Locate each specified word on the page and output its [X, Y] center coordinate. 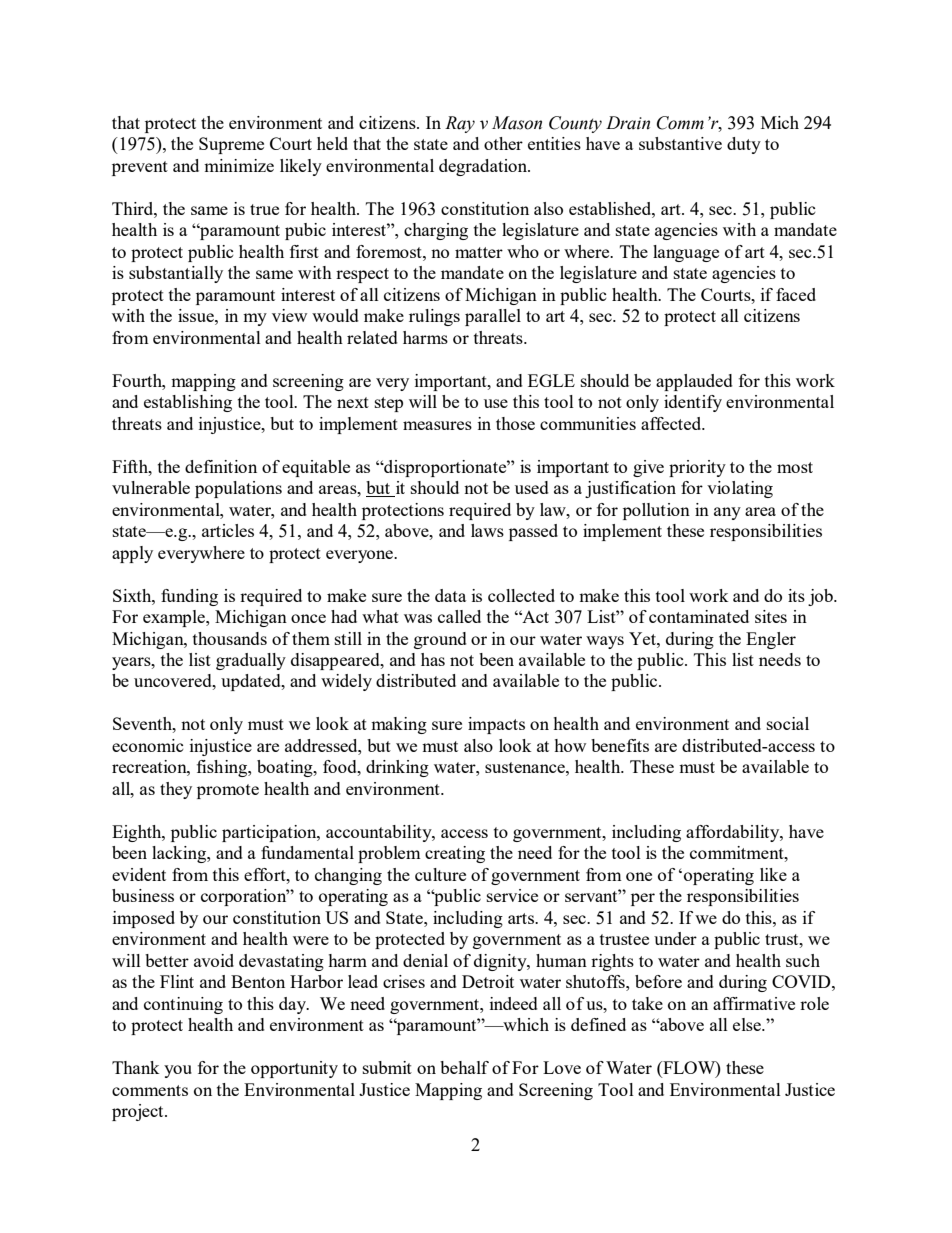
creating [455, 854]
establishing [188, 403]
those [515, 423]
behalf [464, 1067]
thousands [230, 638]
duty [744, 145]
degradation [484, 167]
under [675, 938]
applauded [694, 382]
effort [266, 874]
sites [771, 616]
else [748, 1024]
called [459, 616]
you [178, 1071]
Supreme [231, 145]
